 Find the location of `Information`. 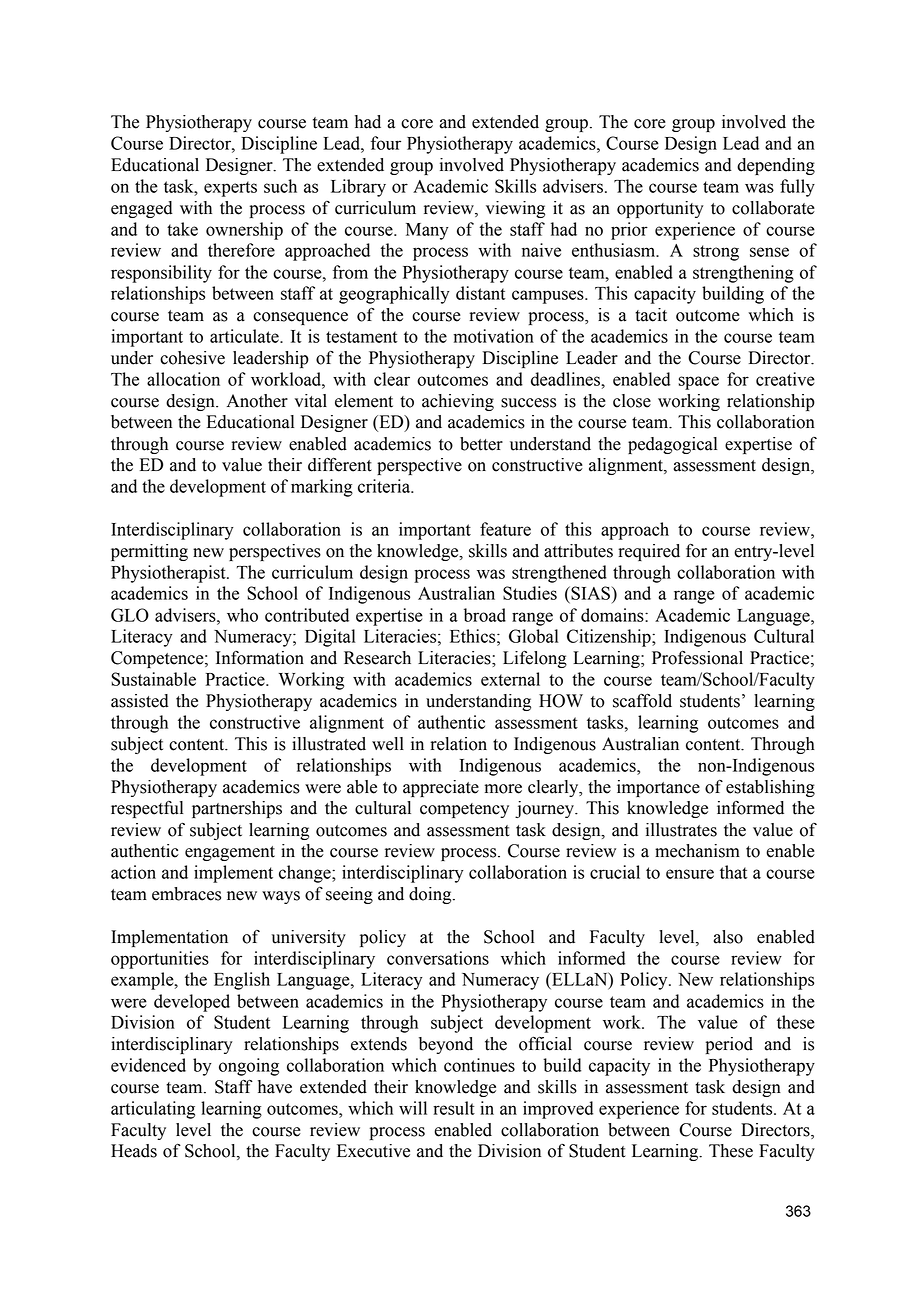

Information is located at coordinates (260, 658).
